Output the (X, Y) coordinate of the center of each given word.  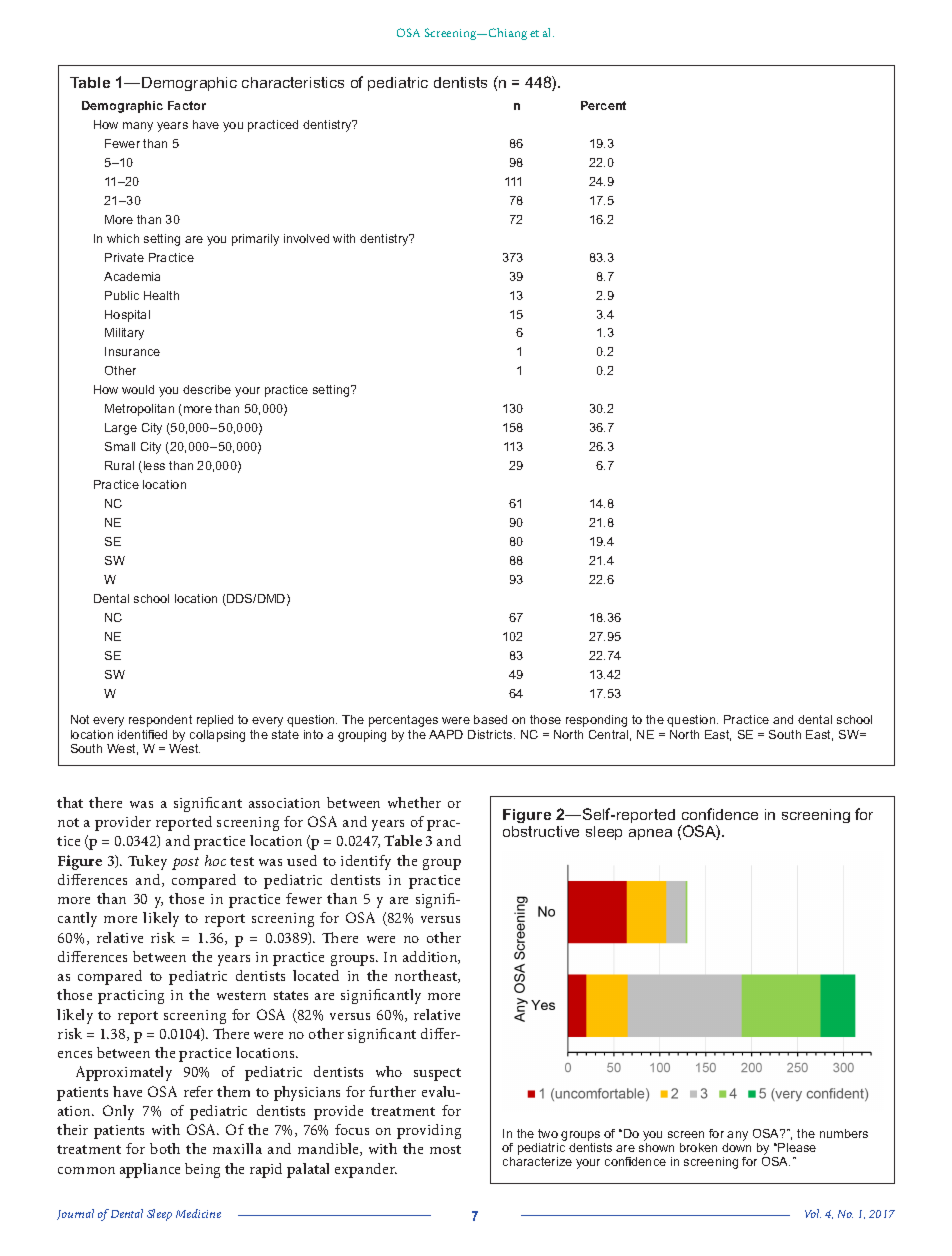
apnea (650, 834)
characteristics (293, 82)
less (153, 467)
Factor (187, 105)
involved (306, 238)
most (445, 1149)
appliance (150, 1170)
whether (414, 802)
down (736, 1147)
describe (207, 389)
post (185, 863)
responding (596, 721)
